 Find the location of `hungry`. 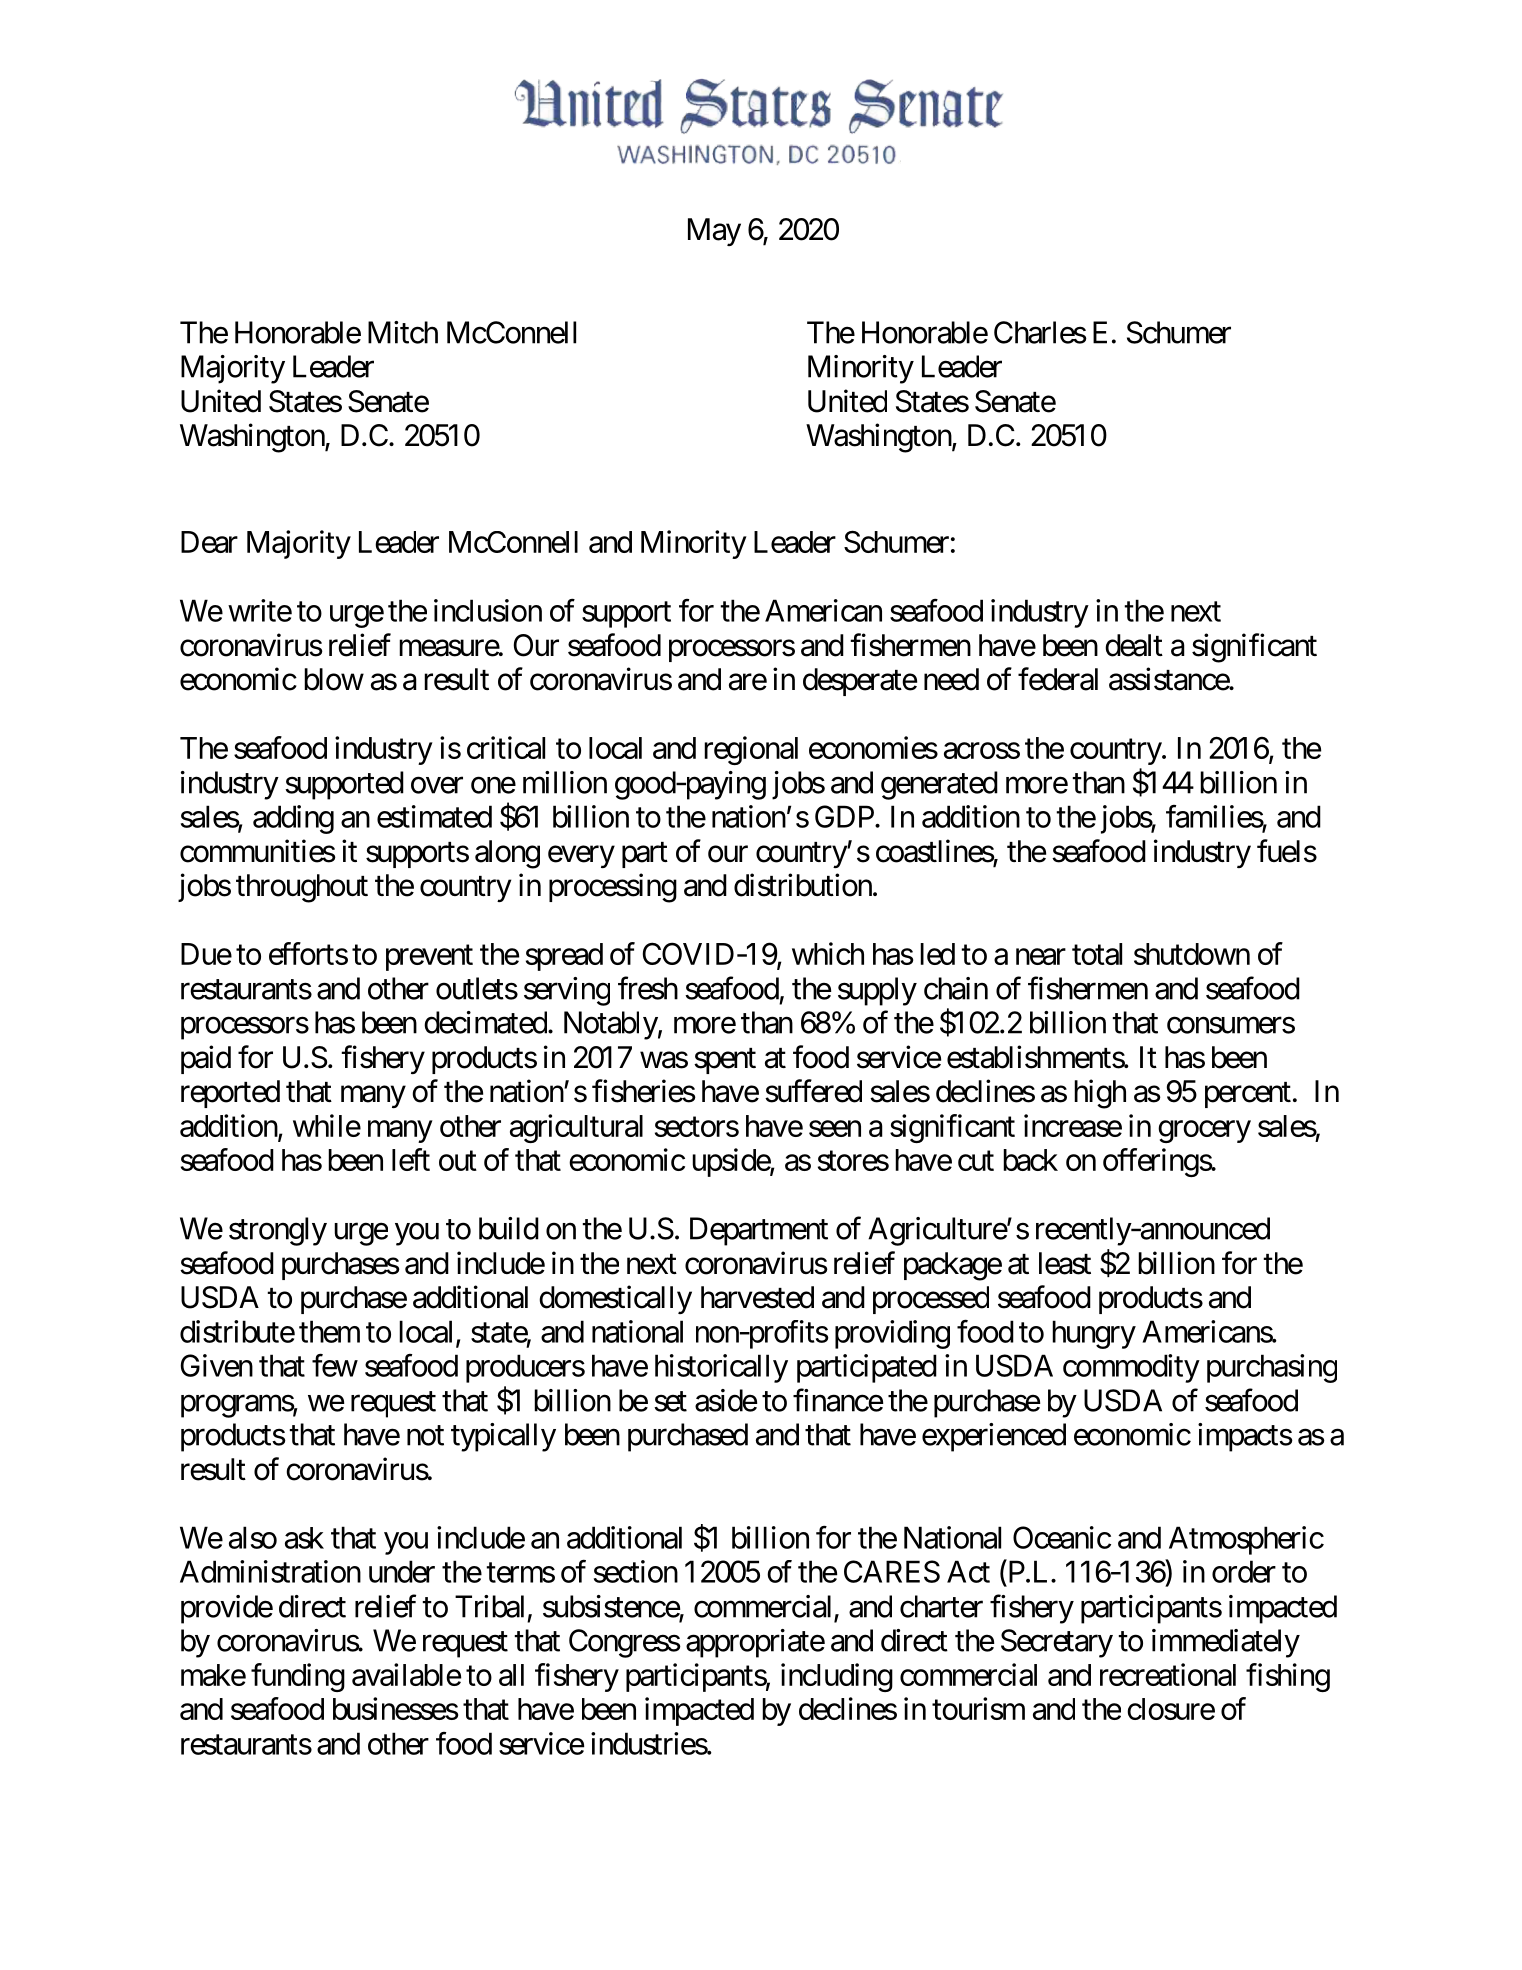

hungry is located at coordinates (1094, 1334).
